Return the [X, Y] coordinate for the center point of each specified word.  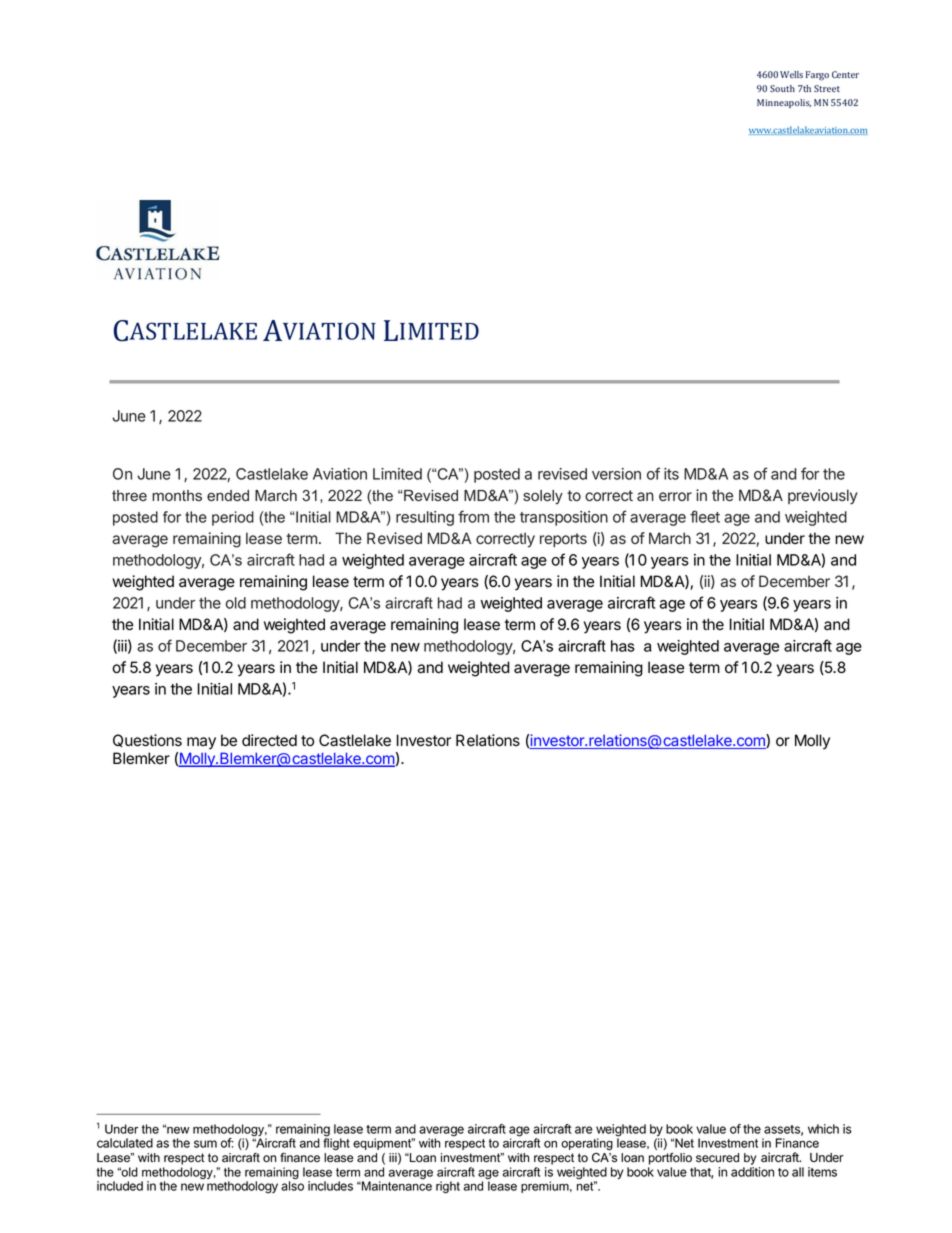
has [623, 646]
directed [269, 740]
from [473, 516]
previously [823, 497]
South [782, 88]
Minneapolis [784, 103]
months [177, 496]
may [201, 743]
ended [228, 496]
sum [205, 1144]
